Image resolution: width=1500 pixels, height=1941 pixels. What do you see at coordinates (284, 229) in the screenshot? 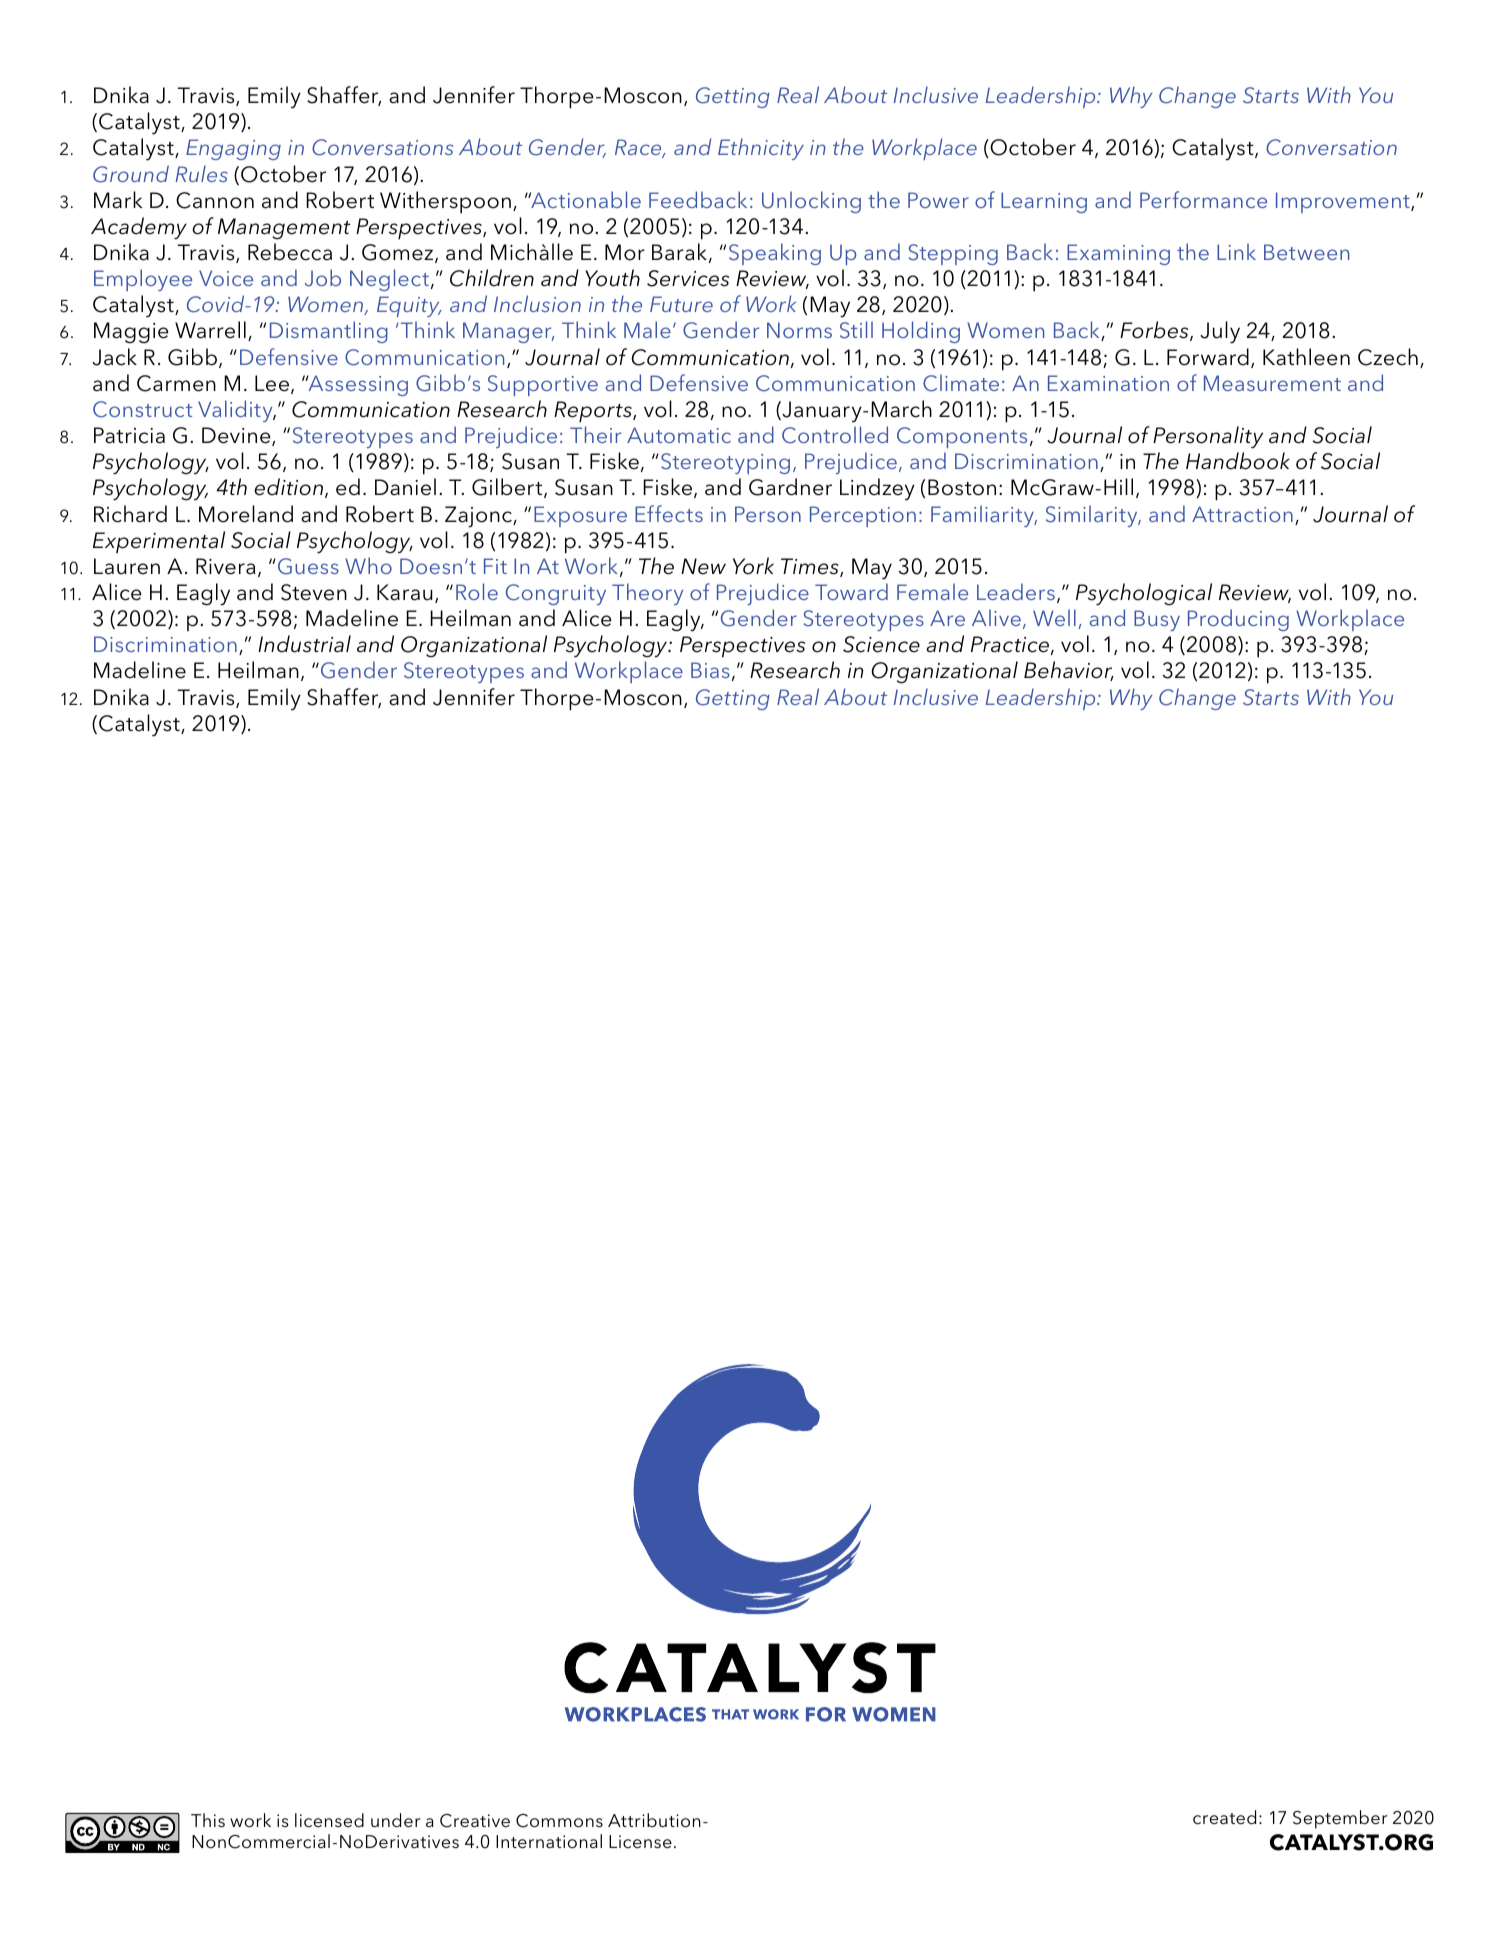
I see `Management` at bounding box center [284, 229].
